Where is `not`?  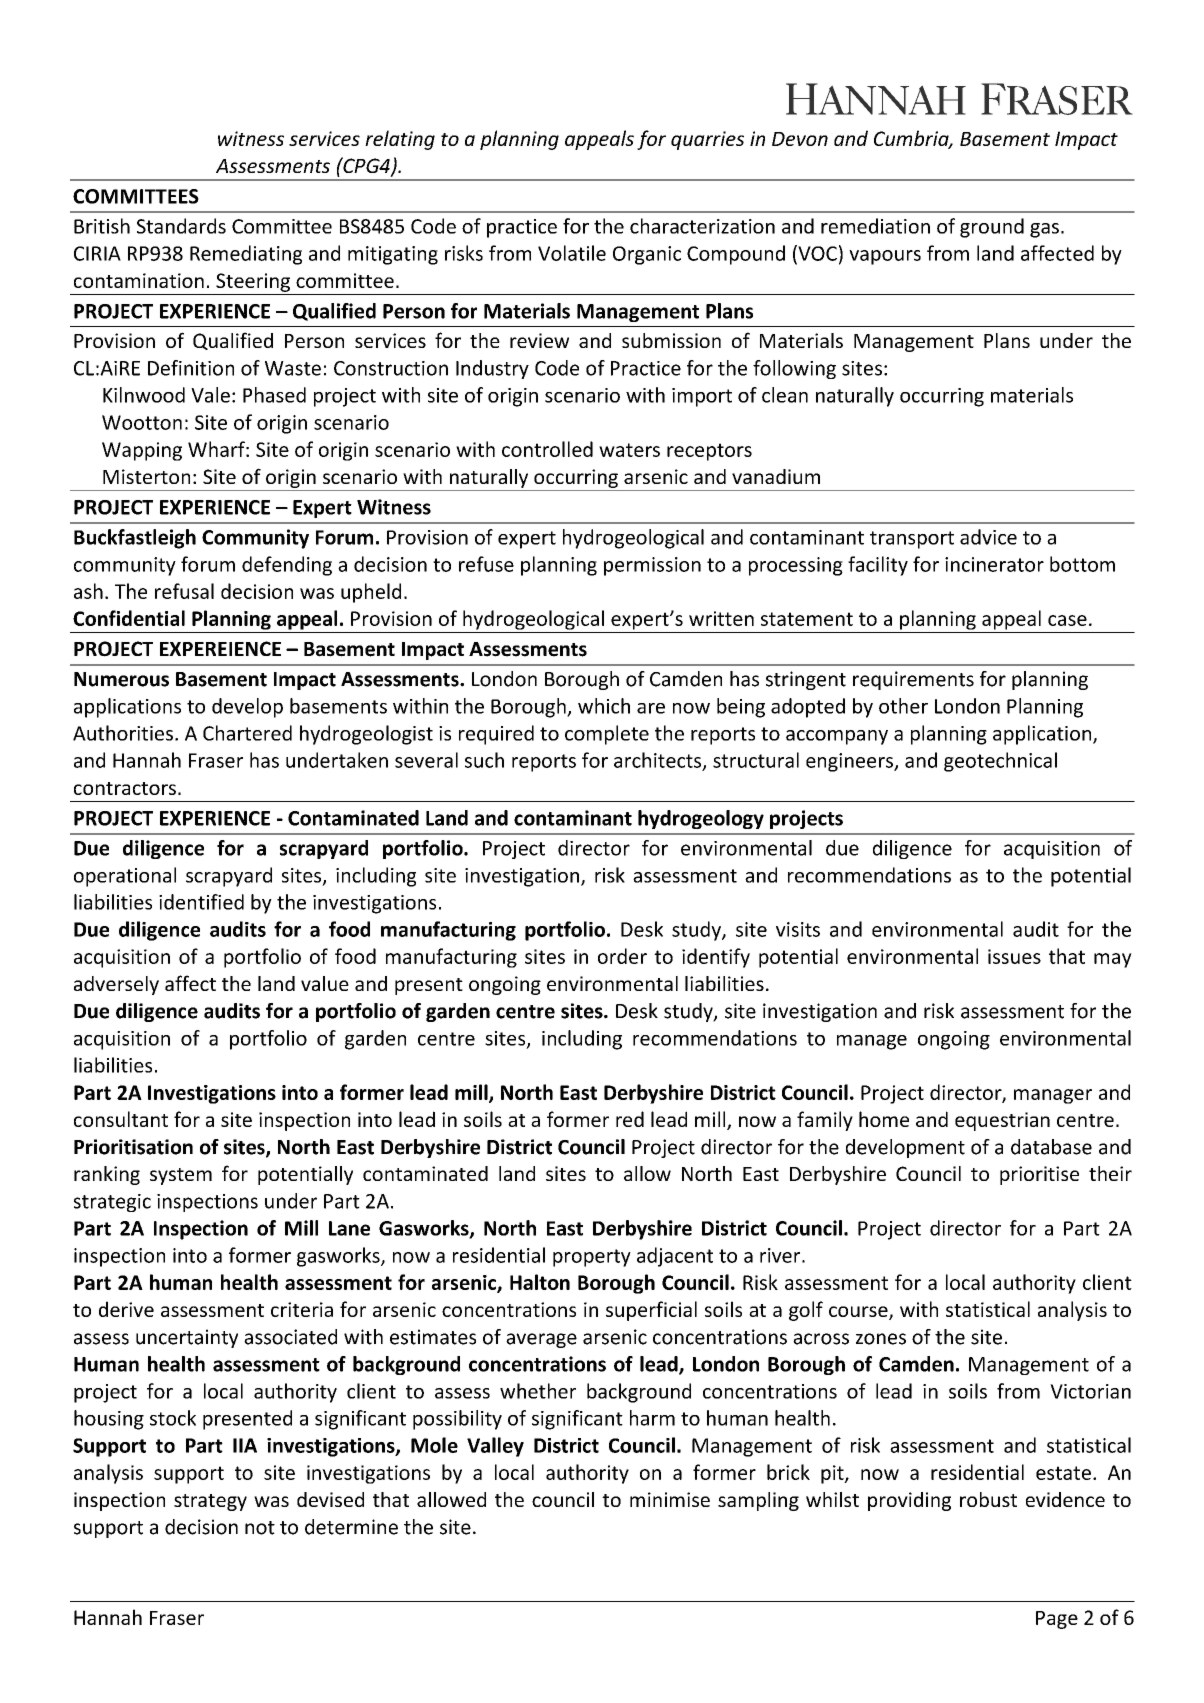 not is located at coordinates (260, 1528).
